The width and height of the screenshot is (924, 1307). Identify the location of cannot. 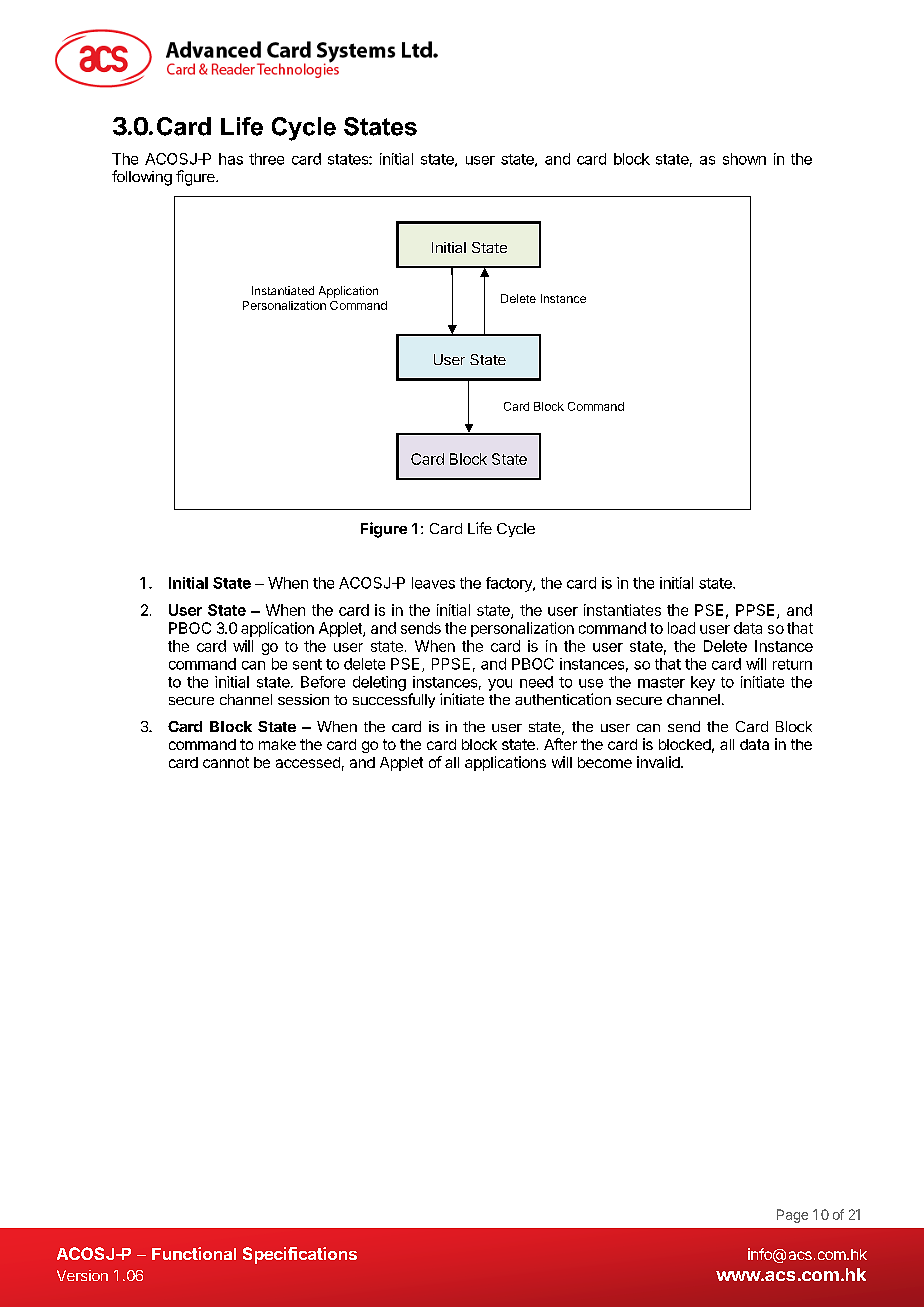
(226, 762).
